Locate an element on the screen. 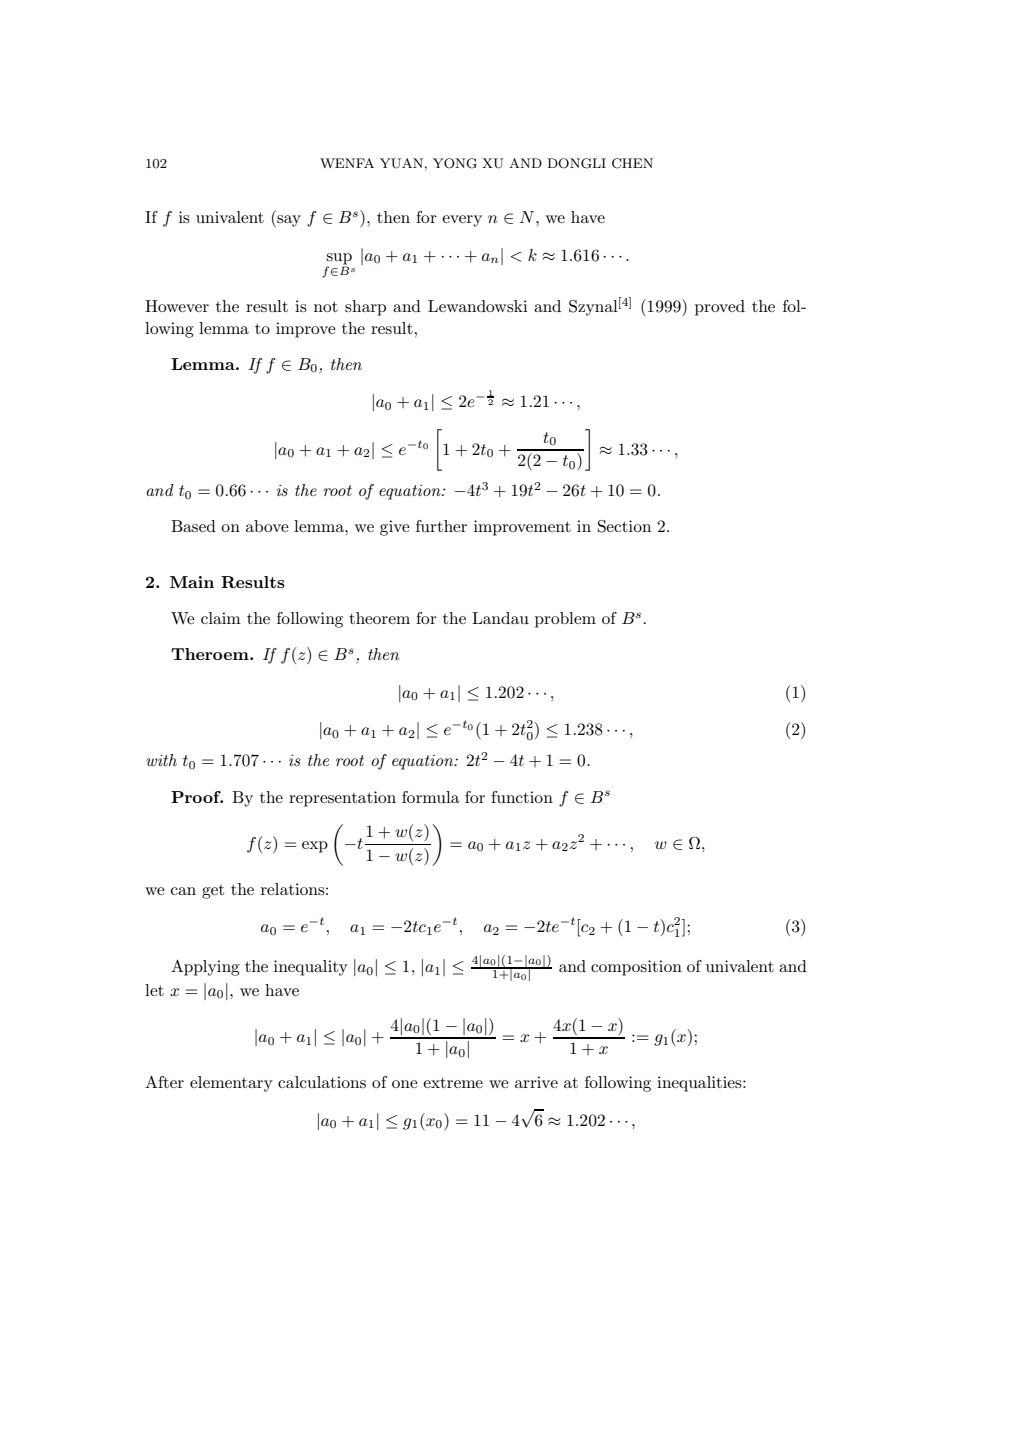  Based is located at coordinates (193, 526).
